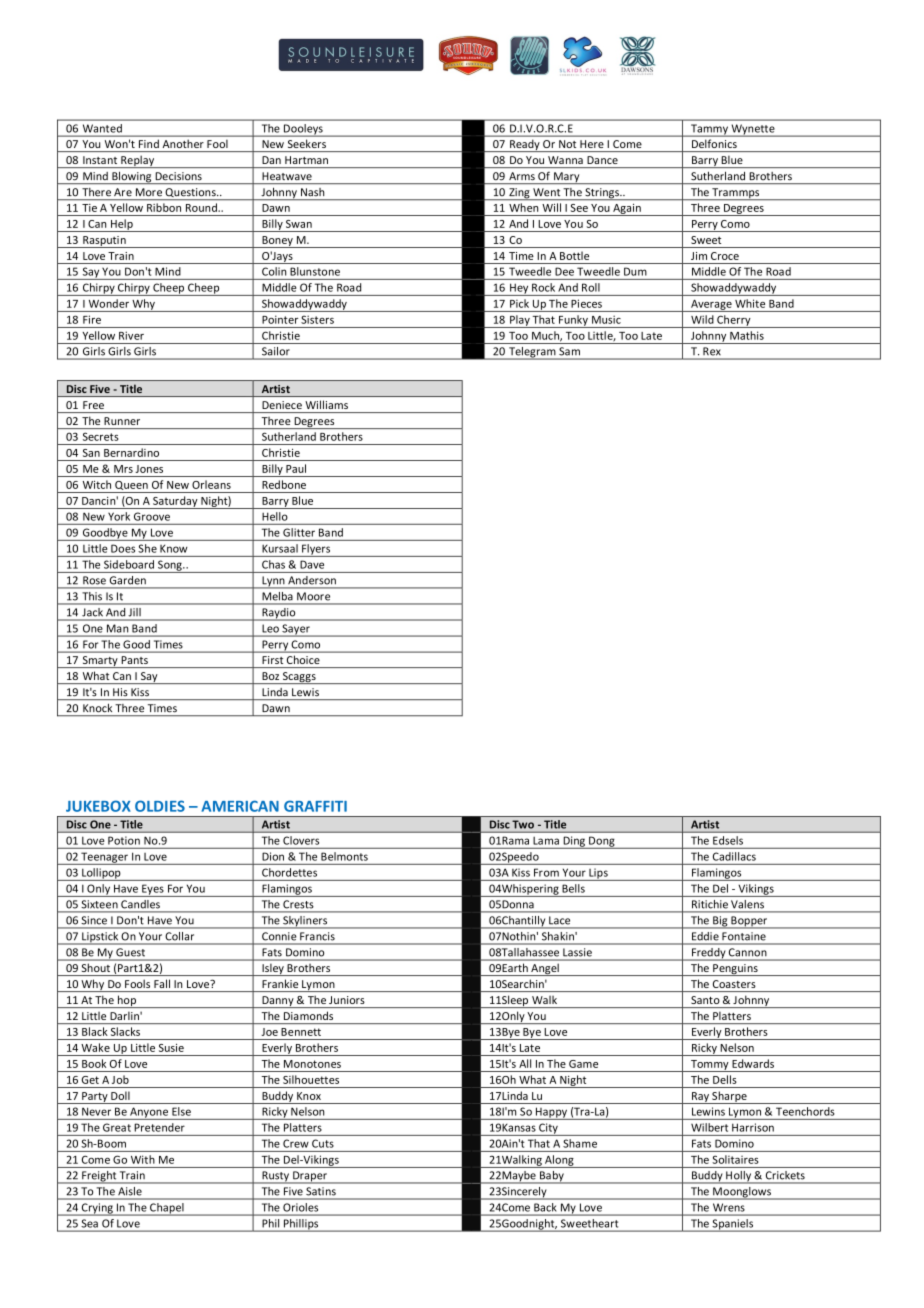 The width and height of the image is (924, 1308). I want to click on Eyes, so click(153, 890).
